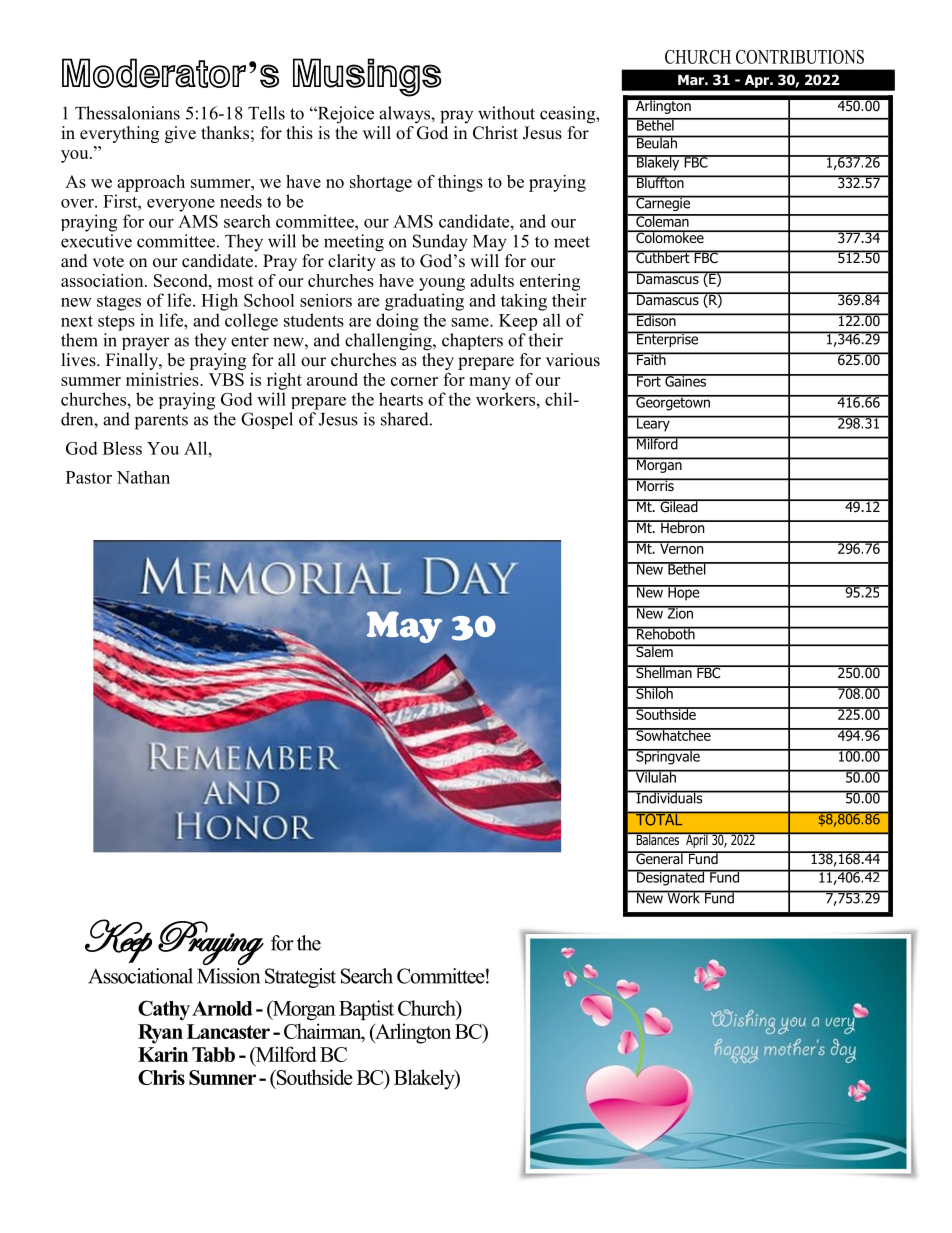 The height and width of the image is (1233, 952). Describe the element at coordinates (344, 115) in the image. I see `Rejoice` at that location.
